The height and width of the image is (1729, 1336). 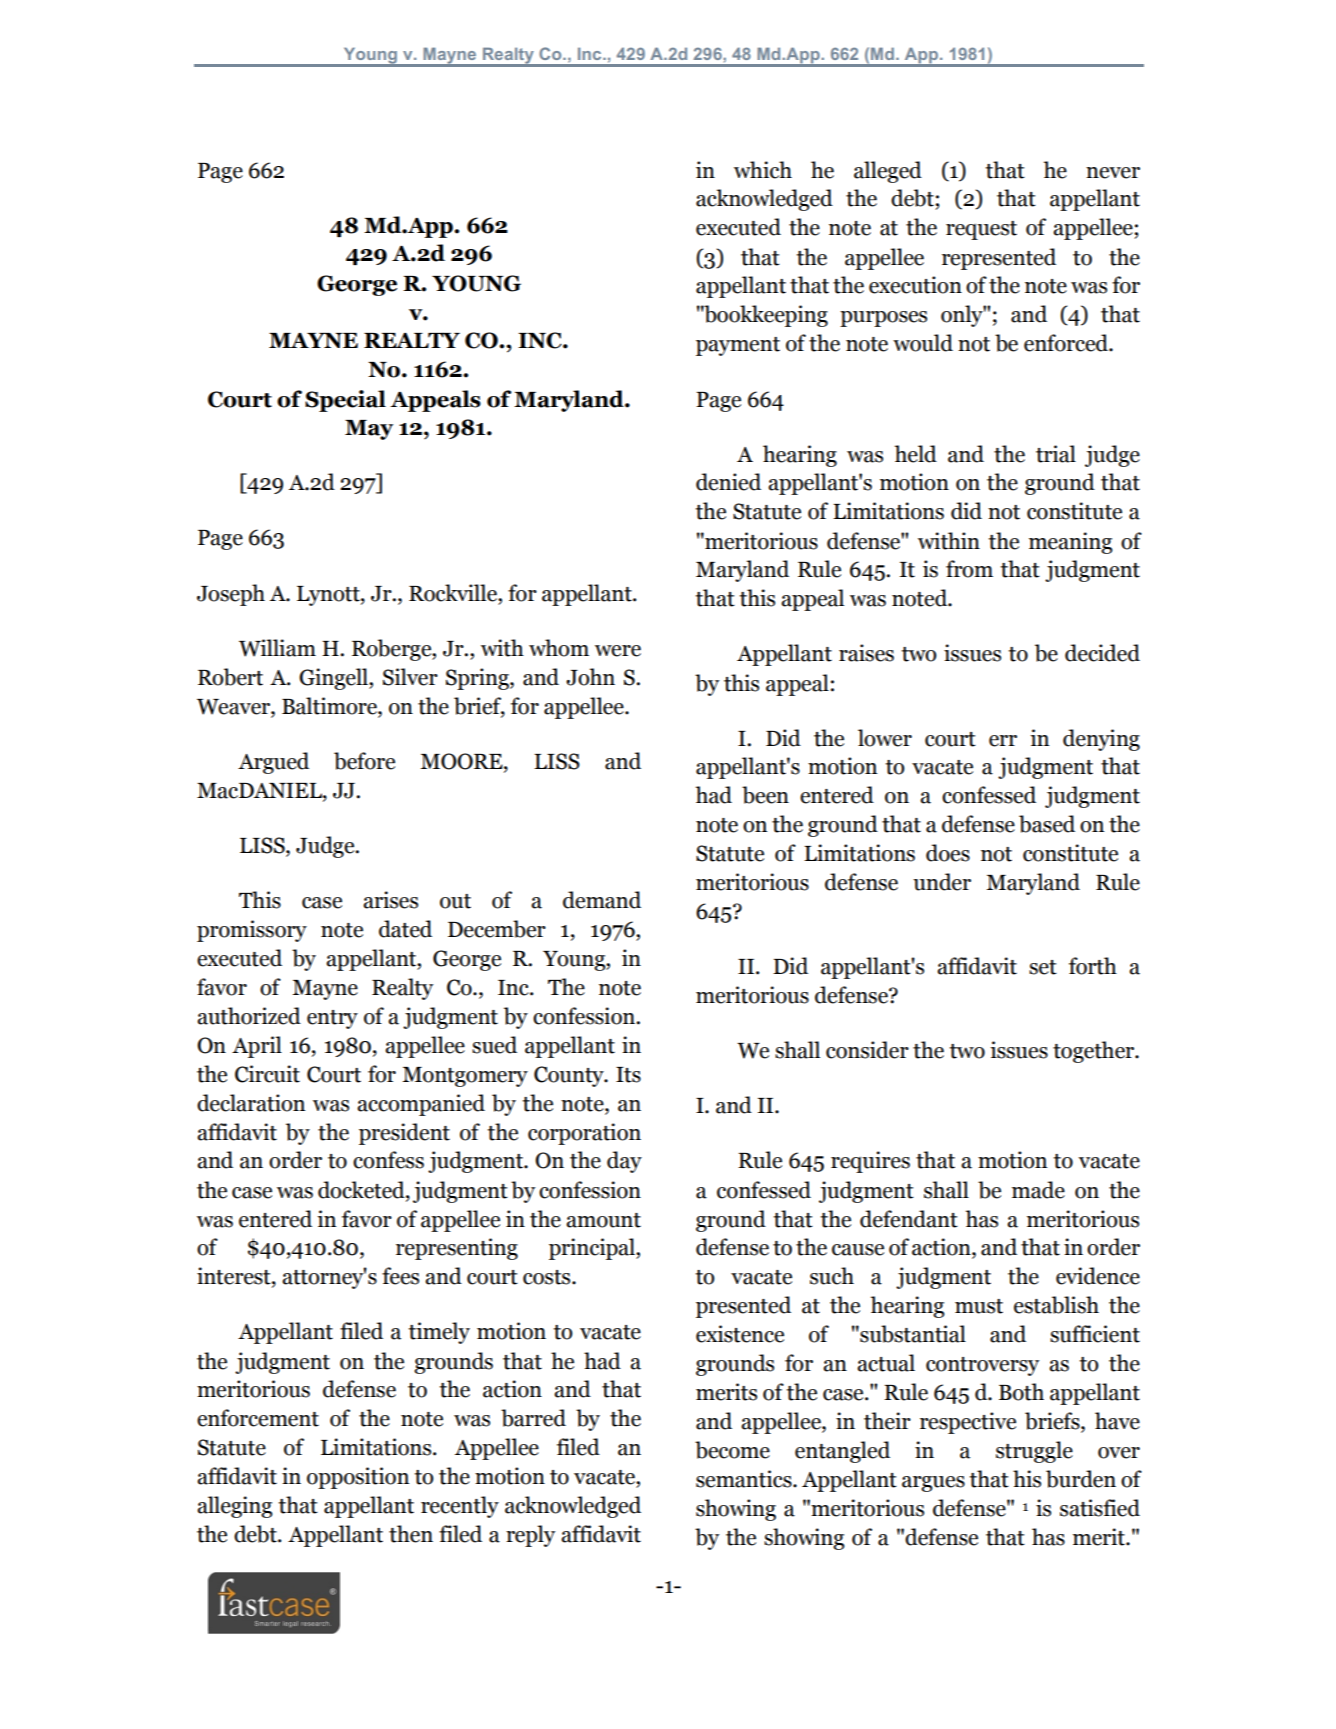 I want to click on which, so click(x=763, y=170).
